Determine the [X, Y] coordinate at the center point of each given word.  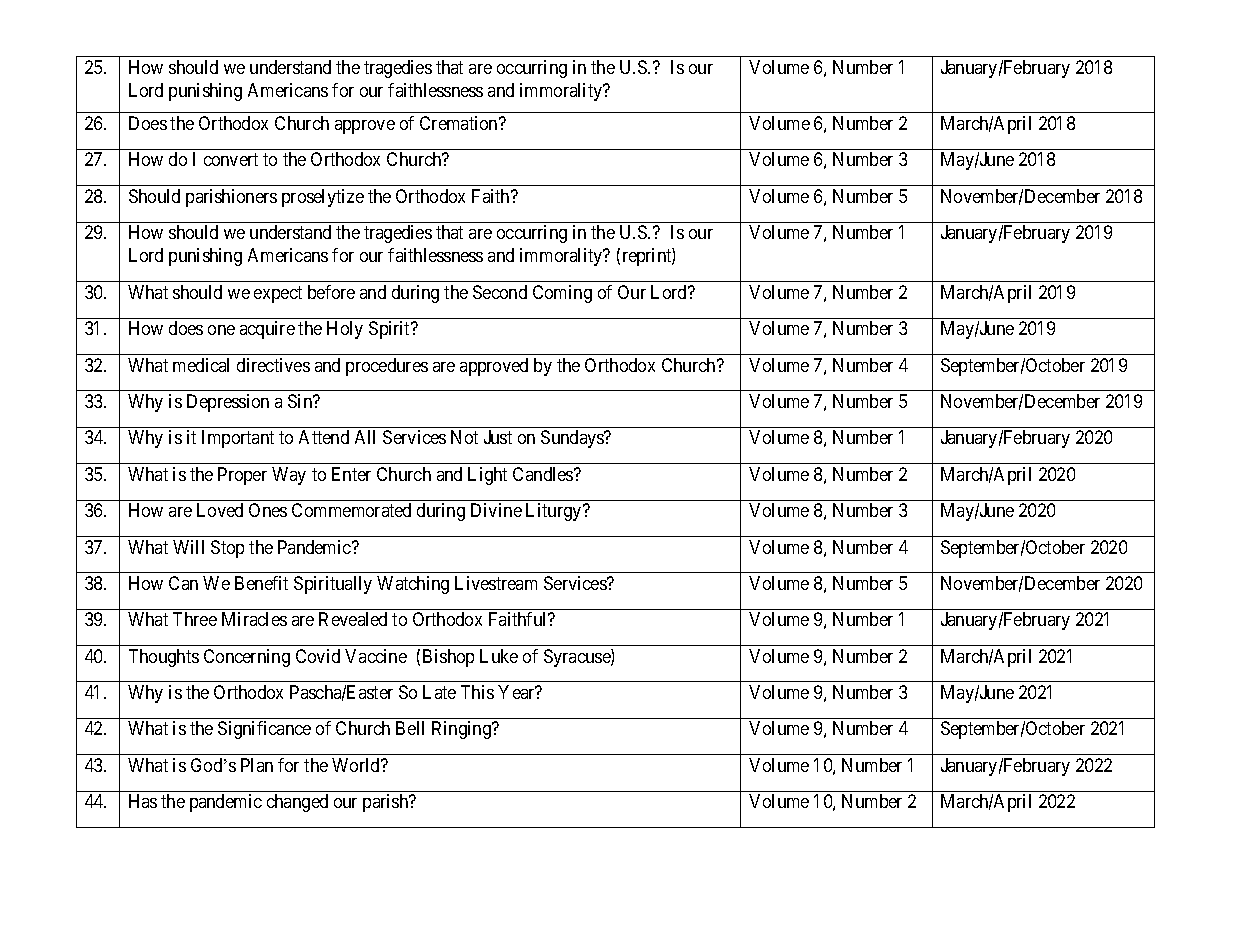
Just [498, 437]
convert [231, 160]
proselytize [323, 198]
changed [297, 803]
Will [188, 547]
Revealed [353, 619]
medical [201, 365]
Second [500, 292]
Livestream [496, 583]
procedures [387, 367]
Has [143, 801]
